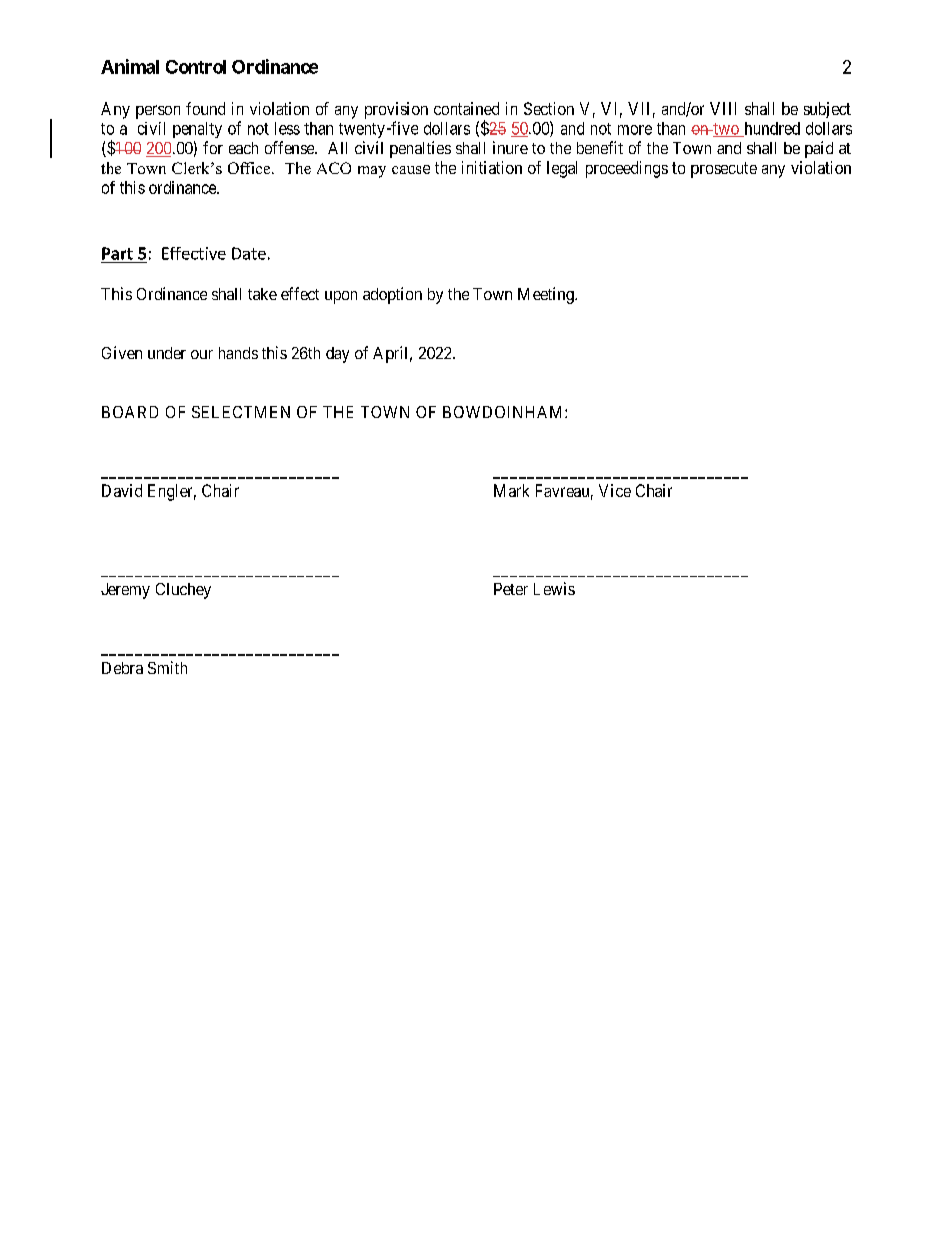  What do you see at coordinates (615, 490) in the screenshot?
I see `Vice` at bounding box center [615, 490].
